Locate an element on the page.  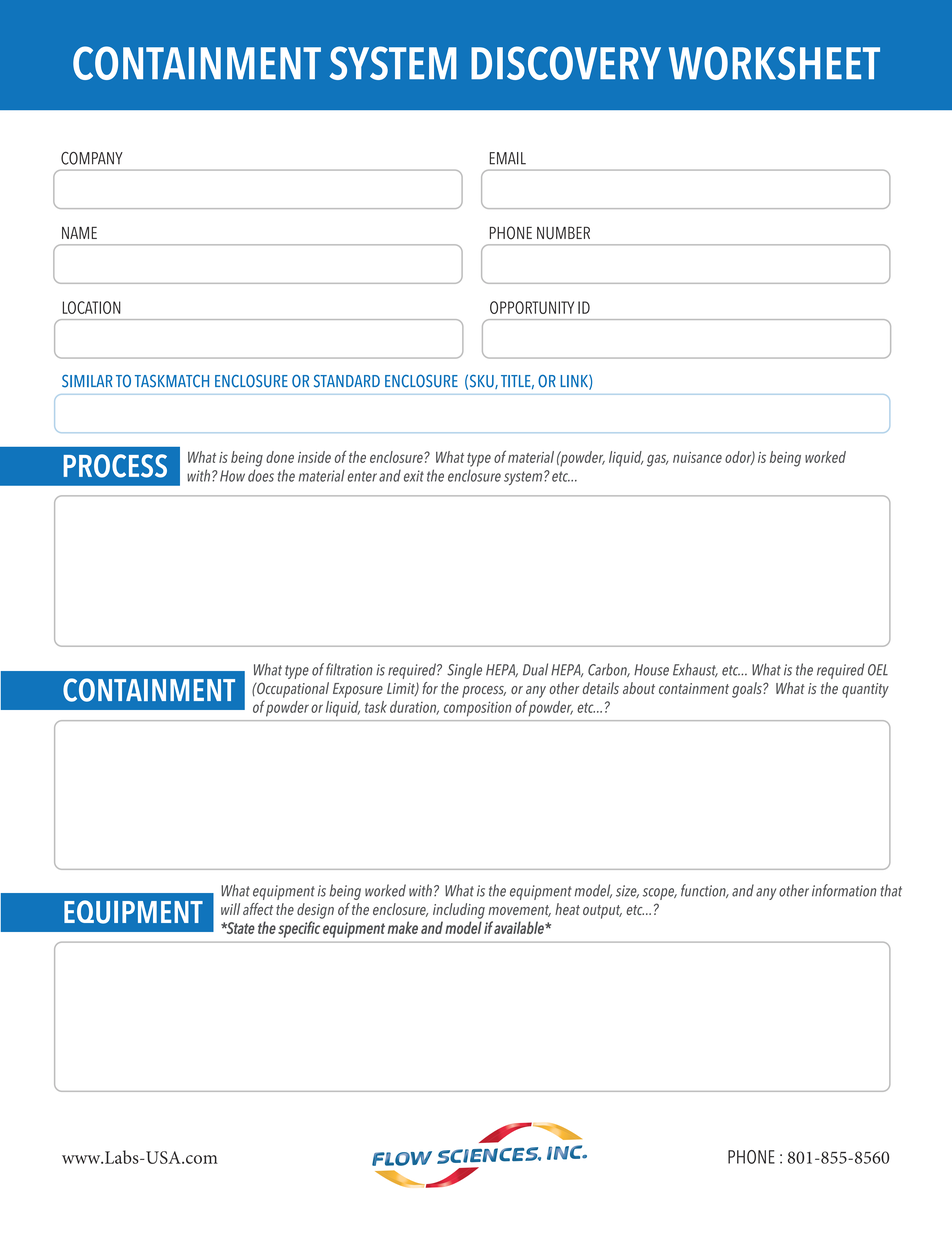
information is located at coordinates (844, 890).
